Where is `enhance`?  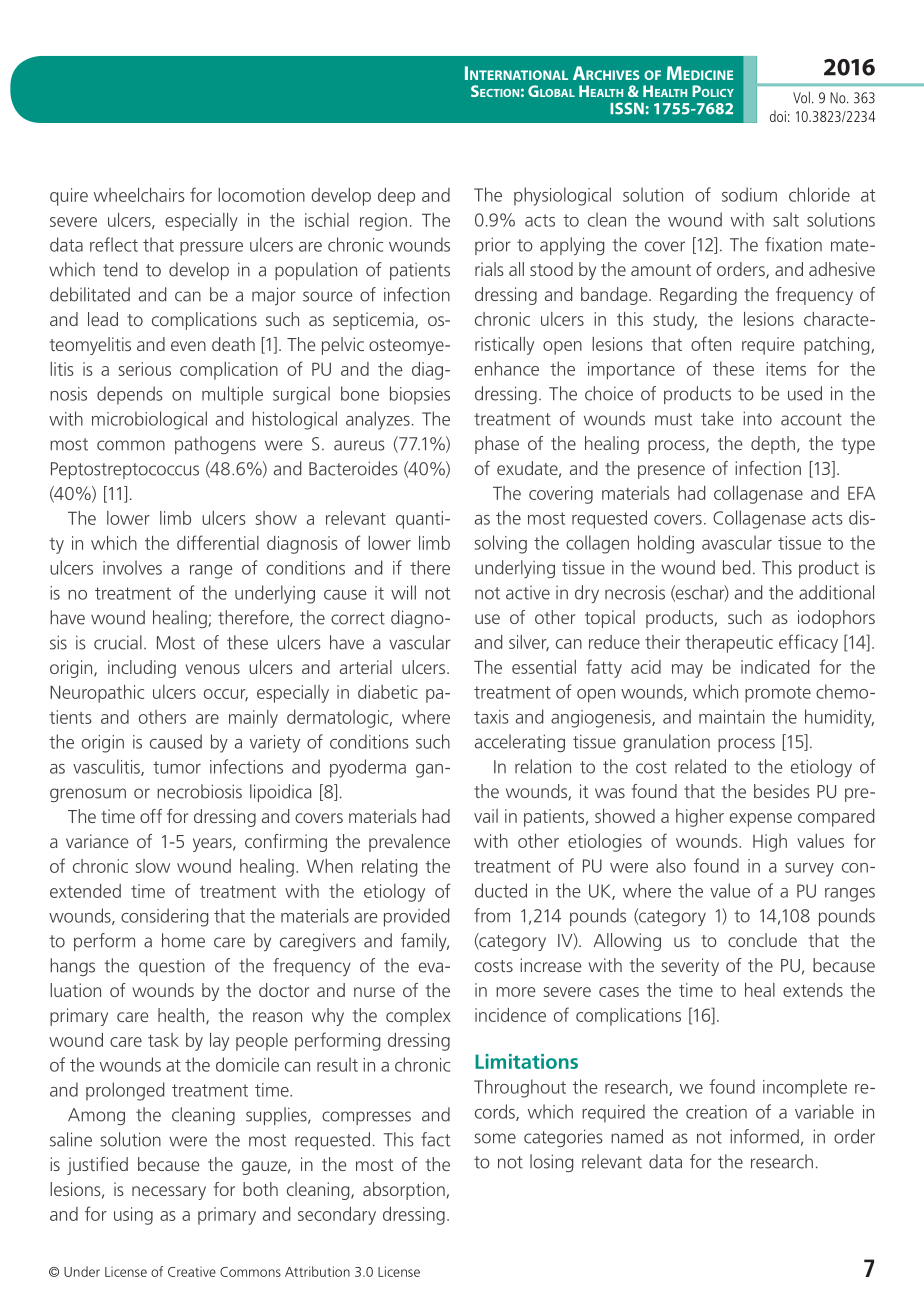 enhance is located at coordinates (507, 368).
